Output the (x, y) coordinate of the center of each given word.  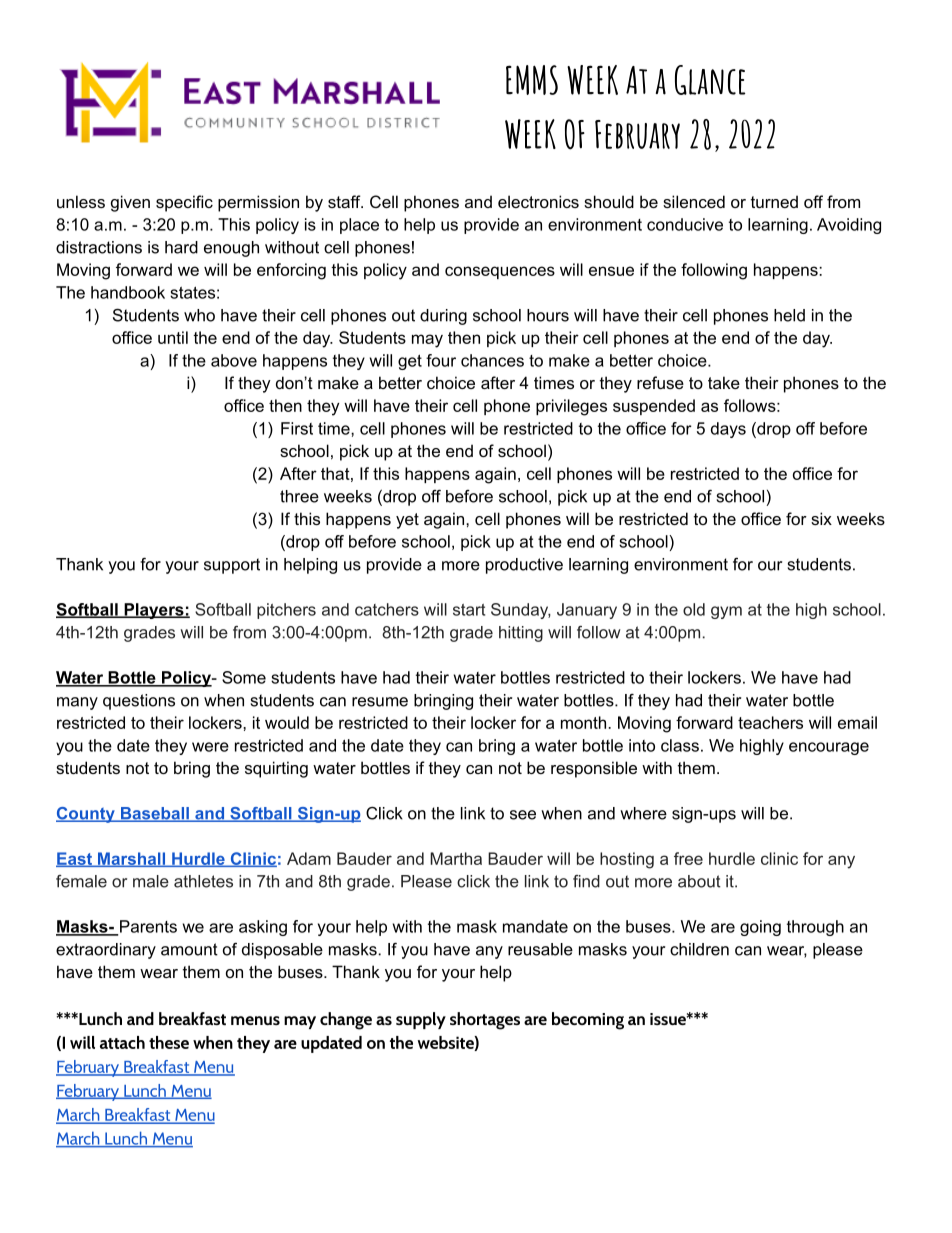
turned (774, 201)
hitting (521, 634)
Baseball (154, 814)
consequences (500, 272)
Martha (456, 858)
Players (154, 611)
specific (184, 203)
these (169, 1042)
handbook (128, 292)
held (789, 315)
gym (726, 612)
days (728, 430)
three (299, 496)
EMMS (532, 80)
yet (407, 521)
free (688, 858)
